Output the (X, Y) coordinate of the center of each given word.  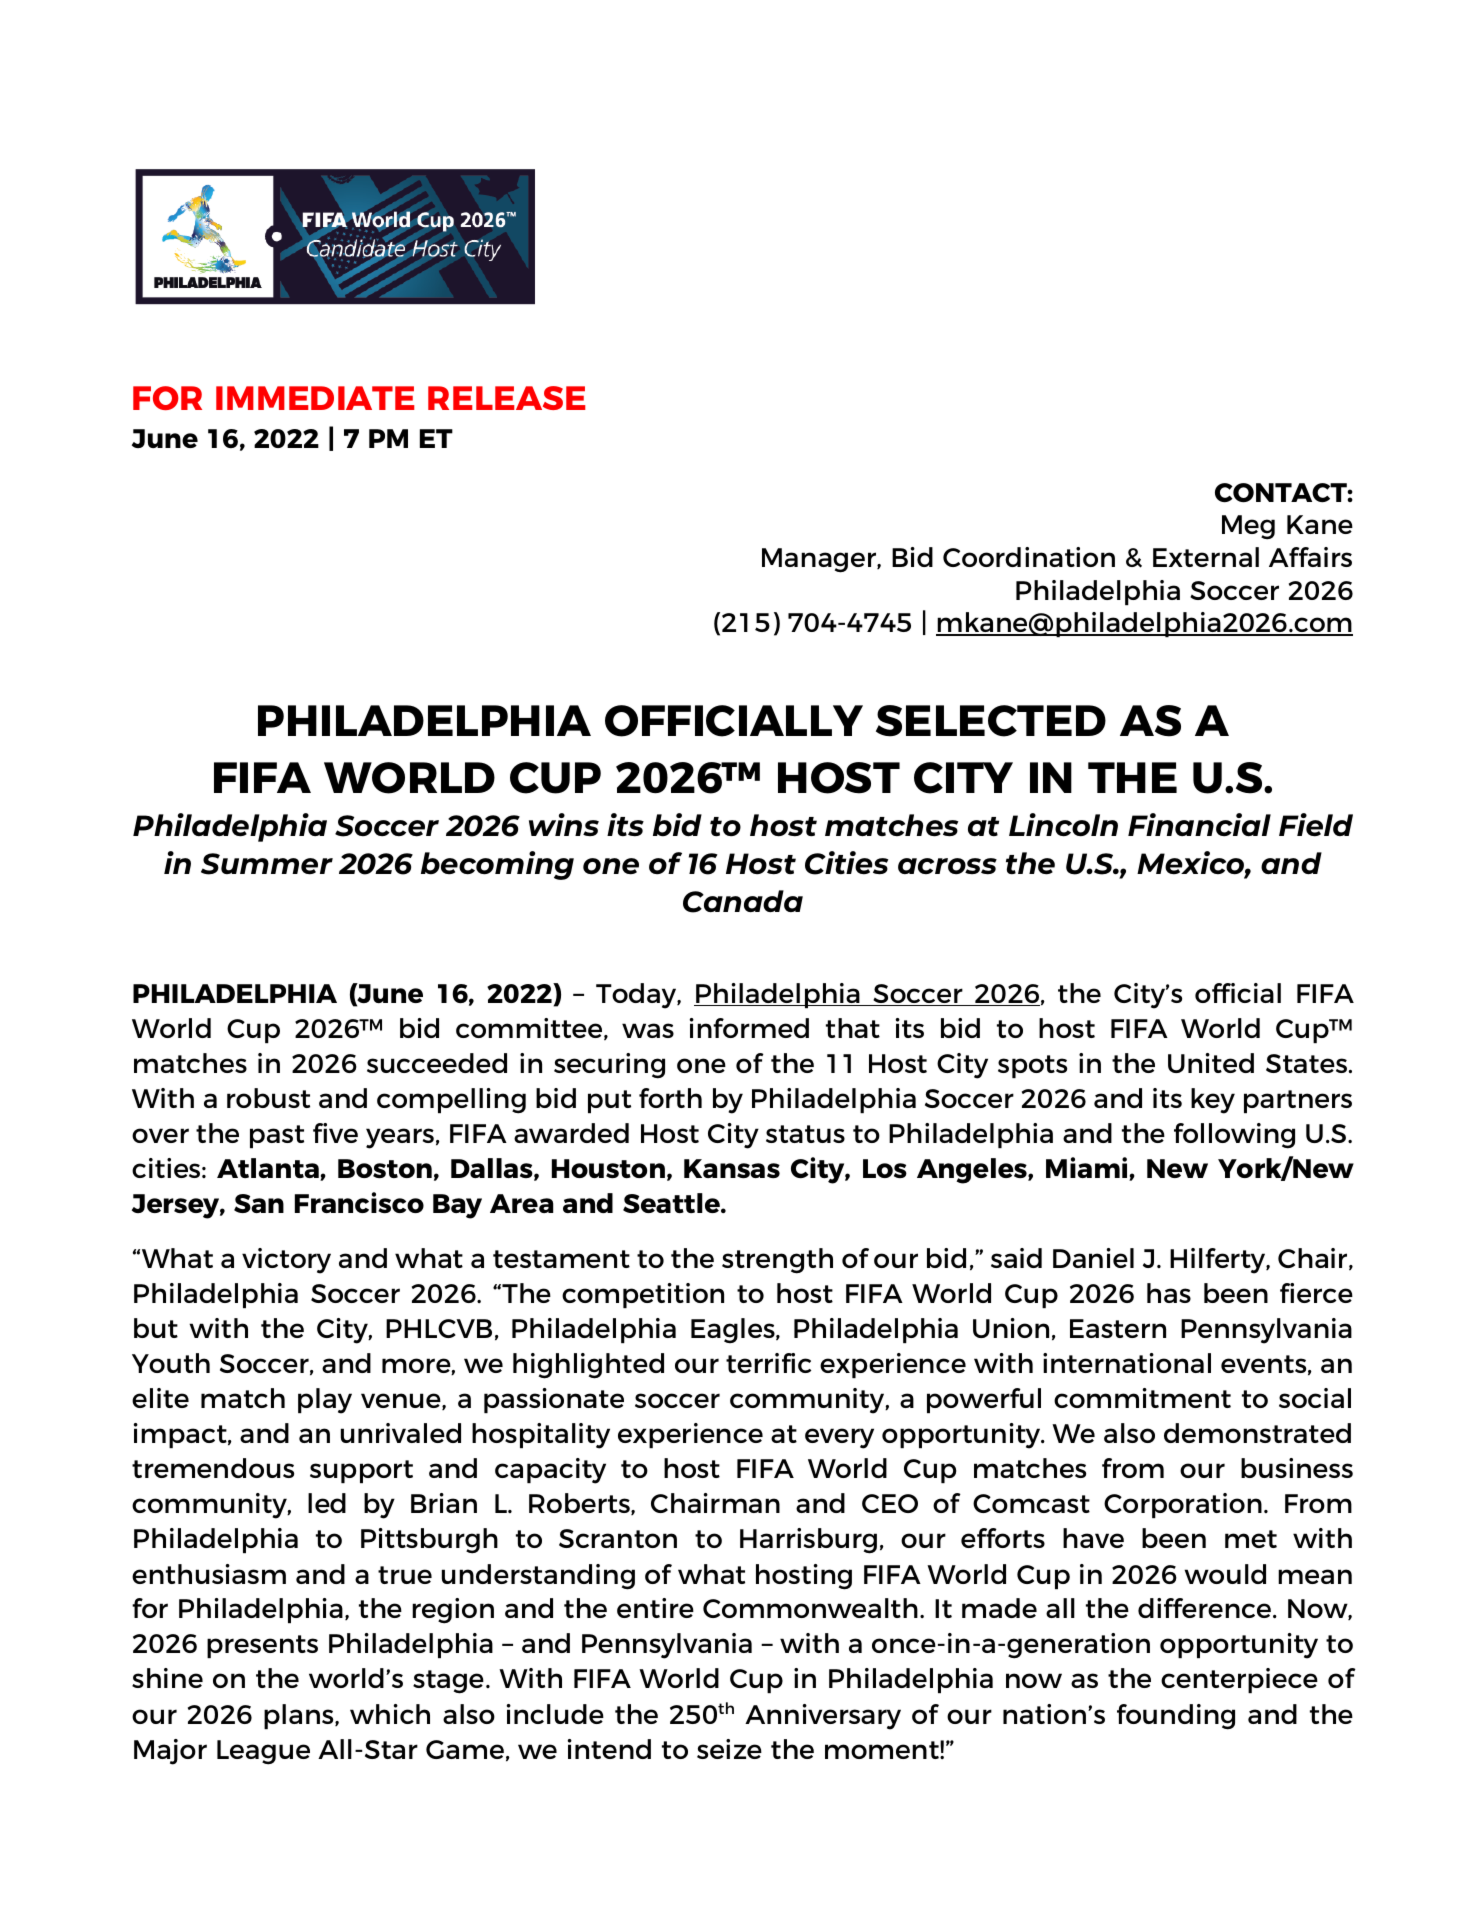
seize (729, 1749)
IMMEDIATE (315, 398)
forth (670, 1098)
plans (300, 1716)
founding (1176, 1717)
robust (268, 1098)
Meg (1248, 527)
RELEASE (506, 398)
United (1211, 1063)
